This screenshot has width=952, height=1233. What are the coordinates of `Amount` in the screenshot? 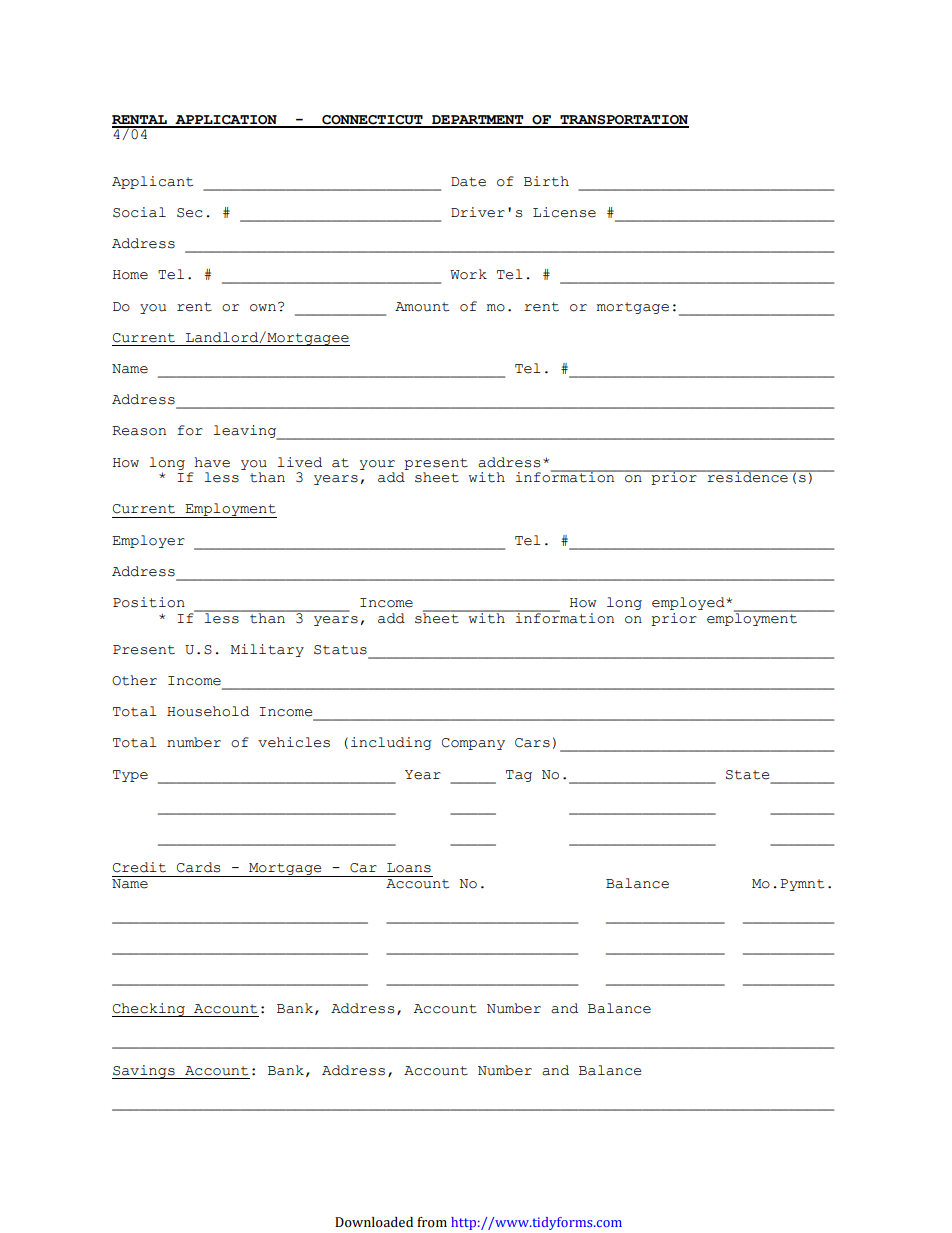 It's located at (422, 307).
